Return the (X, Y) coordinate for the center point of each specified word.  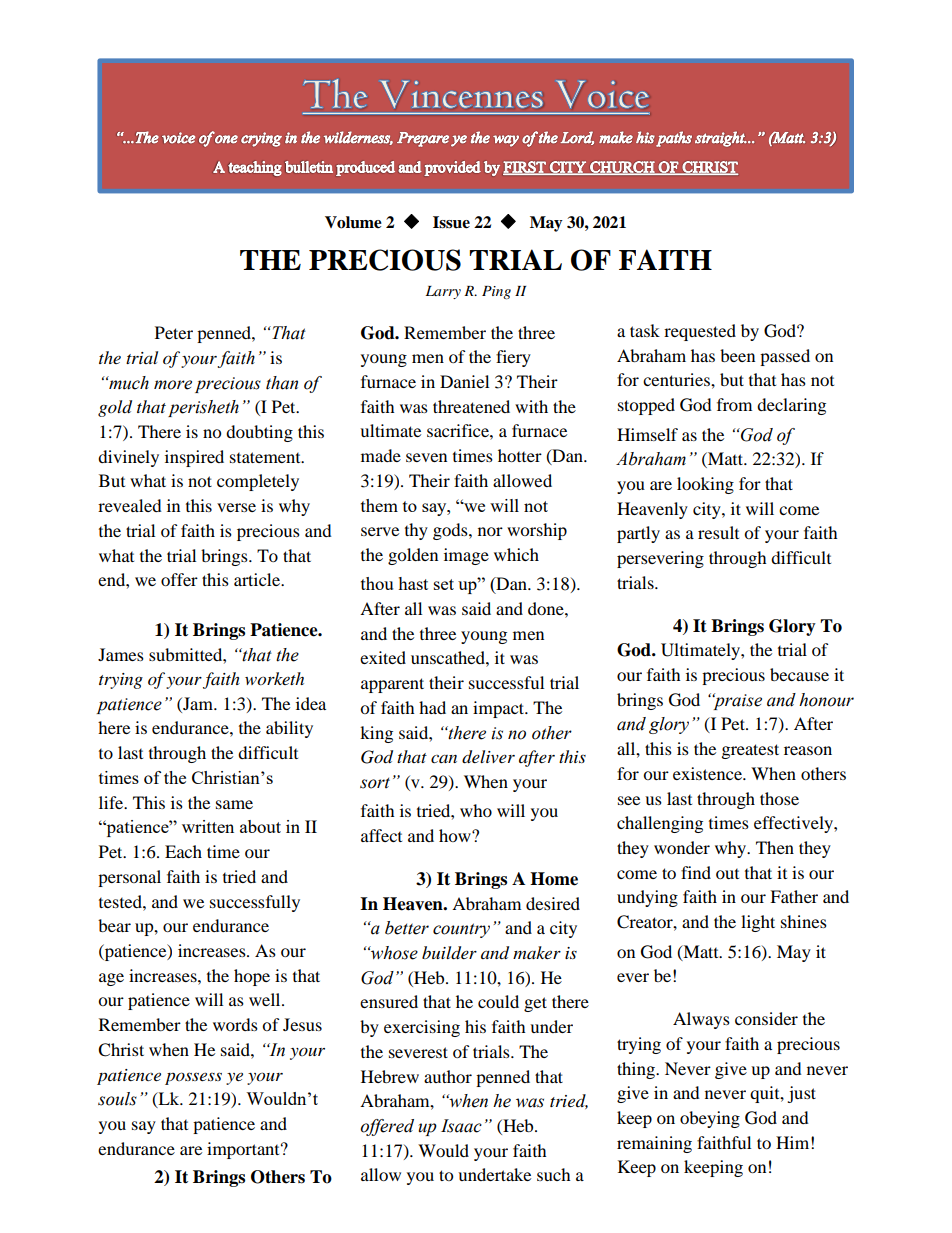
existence (708, 773)
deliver (488, 757)
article (258, 579)
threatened (471, 406)
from (734, 404)
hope (252, 977)
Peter (174, 332)
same (234, 804)
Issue (451, 222)
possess (193, 1078)
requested (700, 332)
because (799, 674)
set (444, 584)
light (758, 923)
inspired (194, 458)
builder (449, 953)
